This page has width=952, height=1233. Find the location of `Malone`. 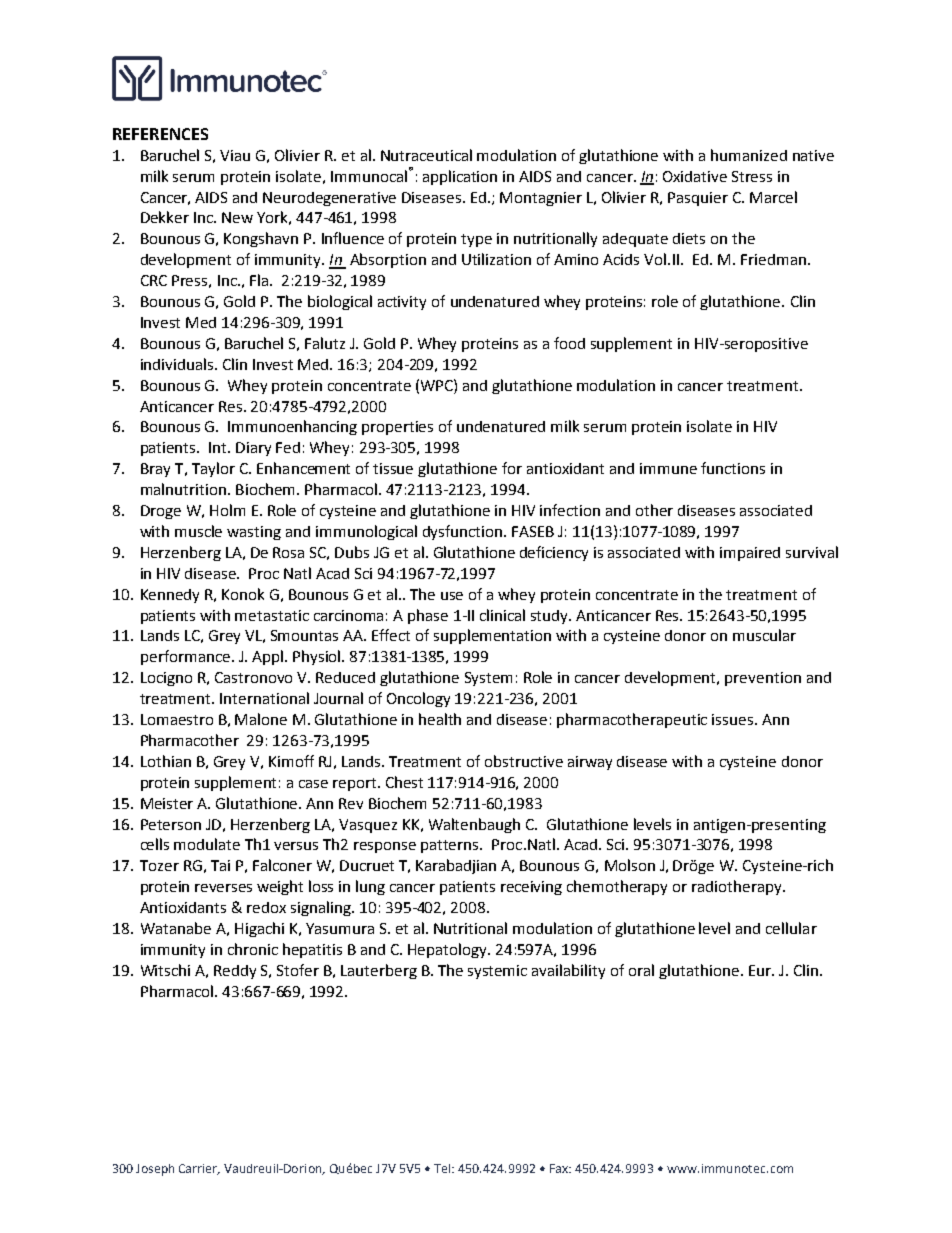

Malone is located at coordinates (261, 719).
